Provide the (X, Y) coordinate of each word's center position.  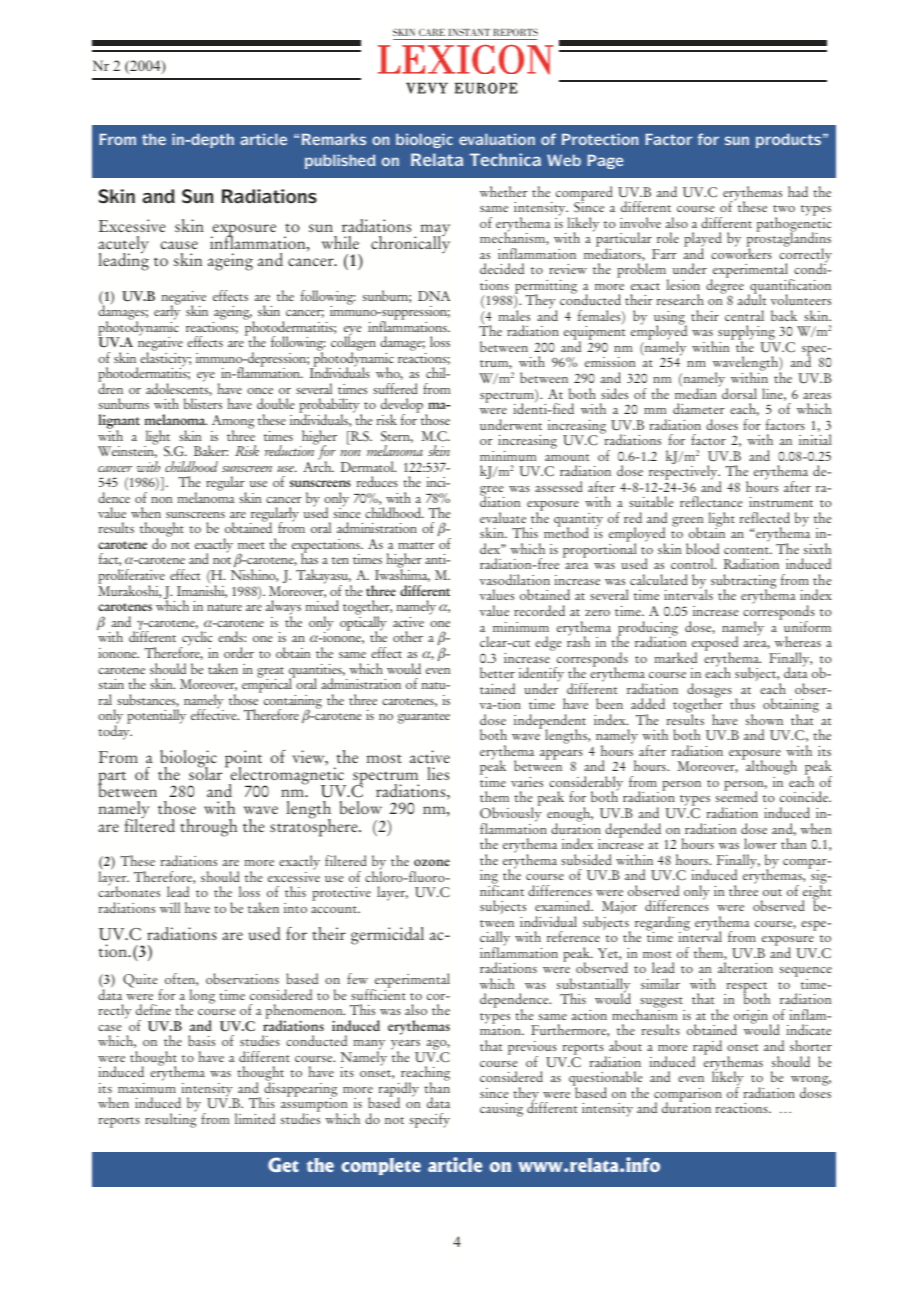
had (798, 191)
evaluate (503, 517)
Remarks (334, 139)
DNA (434, 296)
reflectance (711, 501)
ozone (432, 862)
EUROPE (486, 88)
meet (251, 545)
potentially (156, 716)
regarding (662, 924)
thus (742, 703)
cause (179, 245)
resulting (170, 1119)
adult (752, 299)
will (170, 907)
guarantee (424, 718)
